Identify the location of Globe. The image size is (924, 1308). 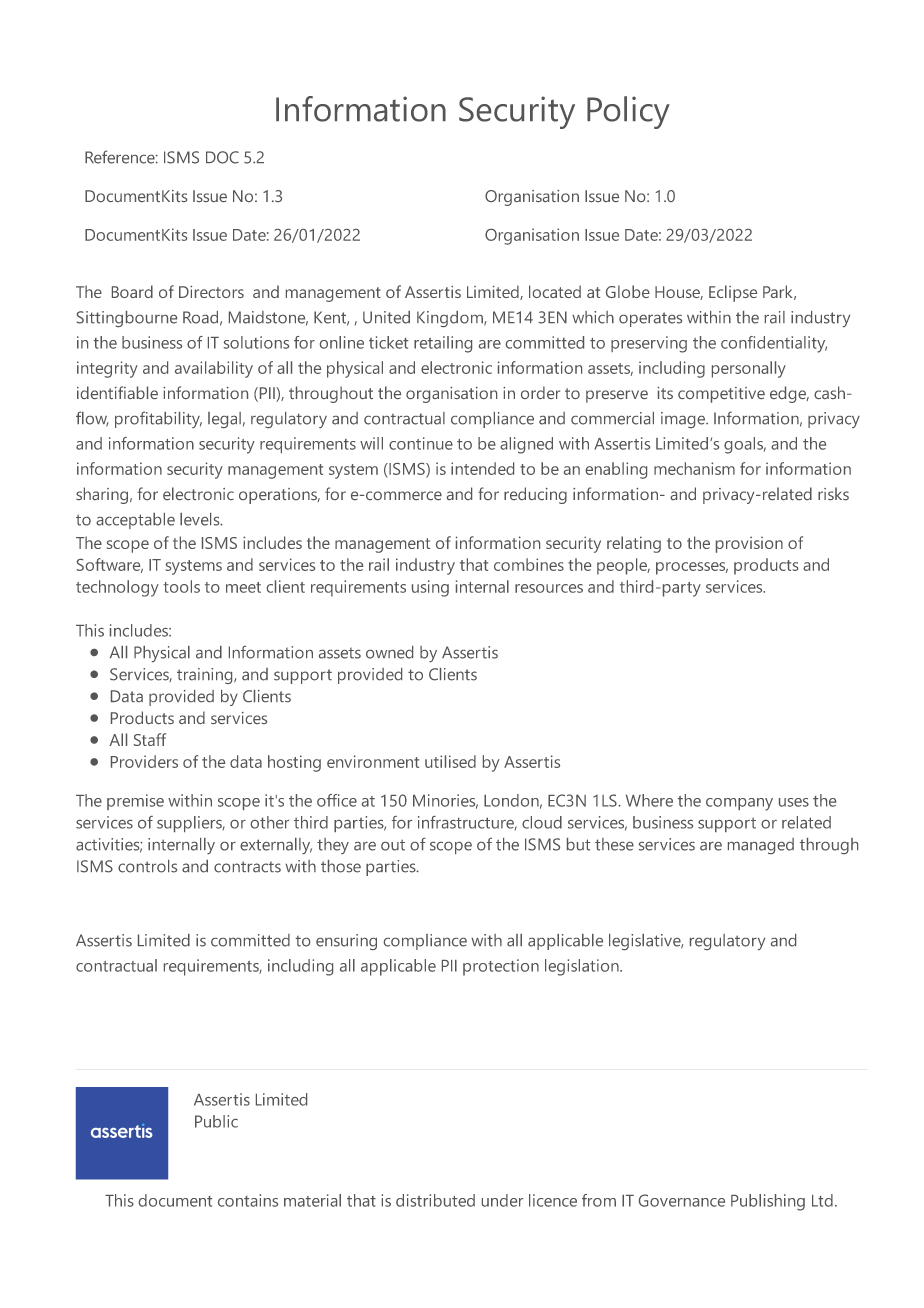
(628, 291).
